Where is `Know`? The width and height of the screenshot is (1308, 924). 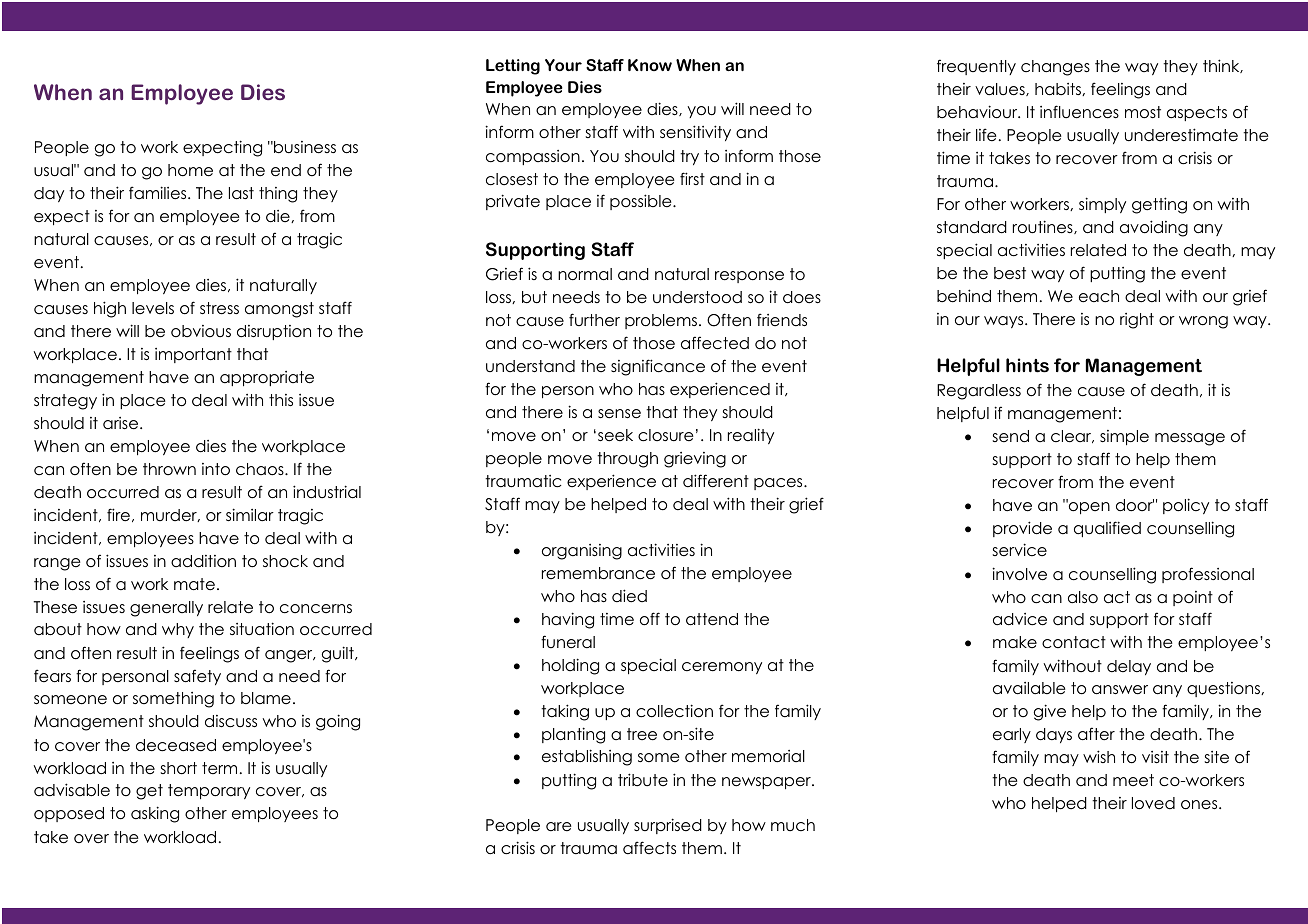 Know is located at coordinates (650, 65).
